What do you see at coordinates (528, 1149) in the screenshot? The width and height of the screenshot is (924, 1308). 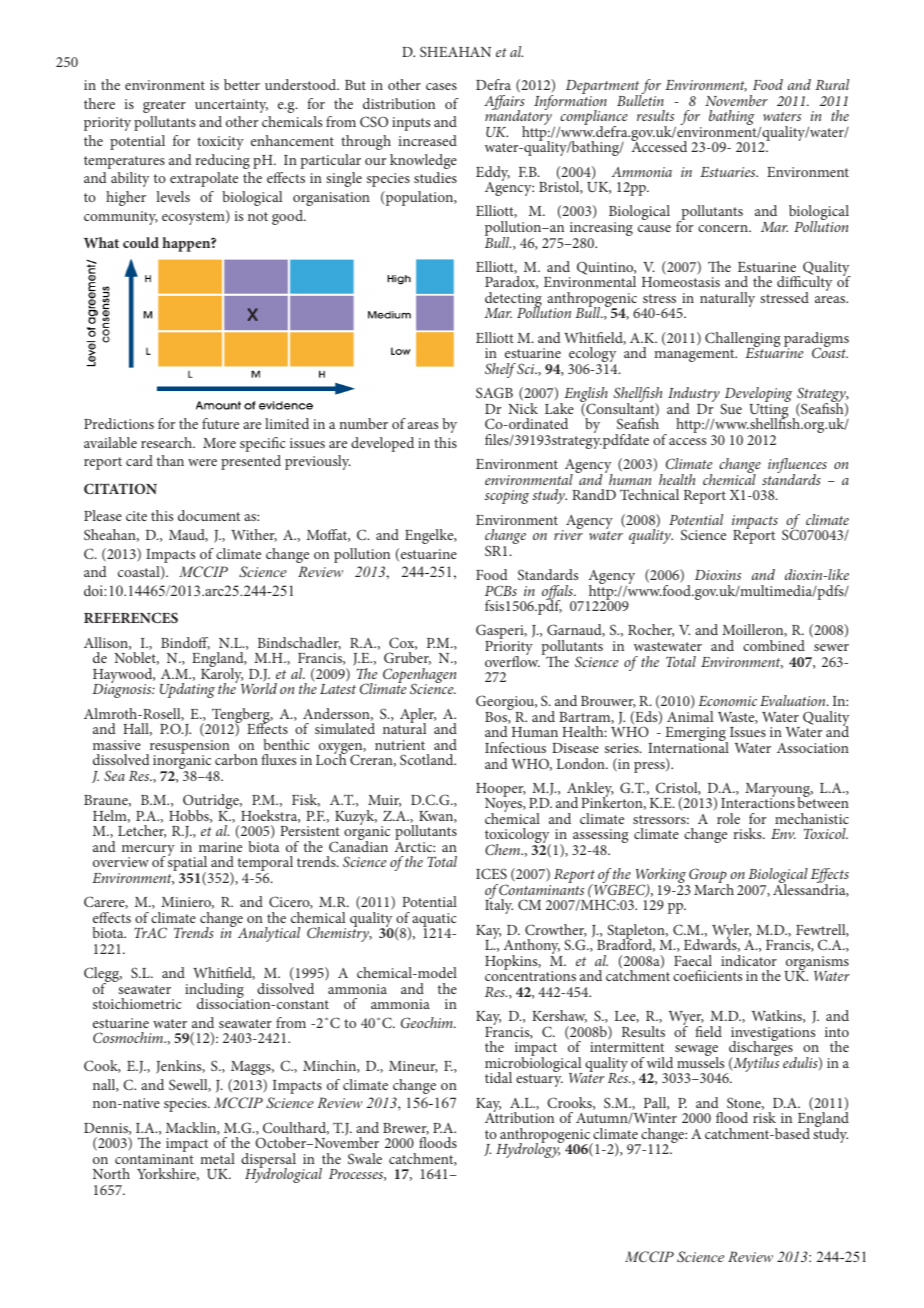 I see `Hydrology` at bounding box center [528, 1149].
